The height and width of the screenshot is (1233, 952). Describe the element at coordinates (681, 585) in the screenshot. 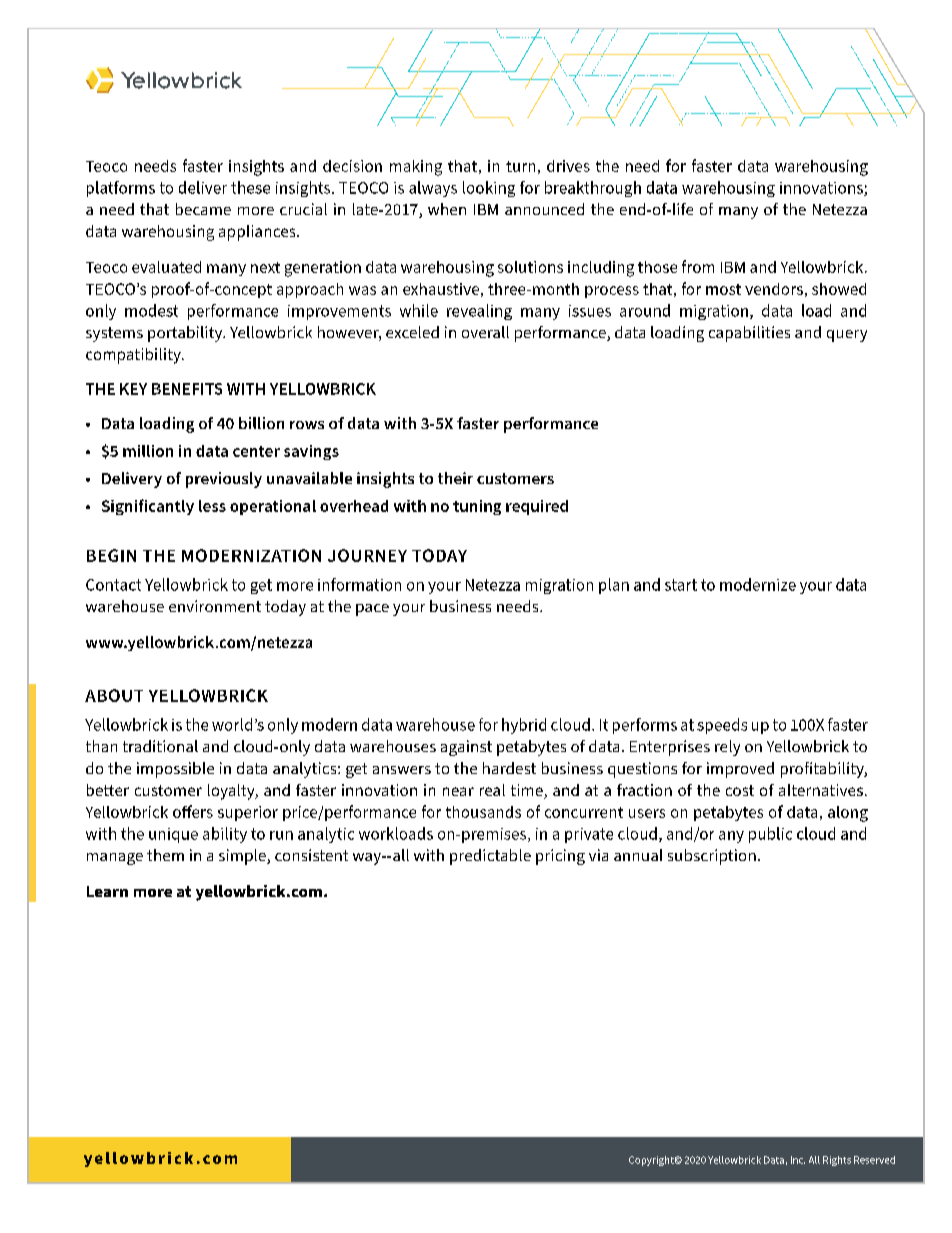

I see `start` at that location.
